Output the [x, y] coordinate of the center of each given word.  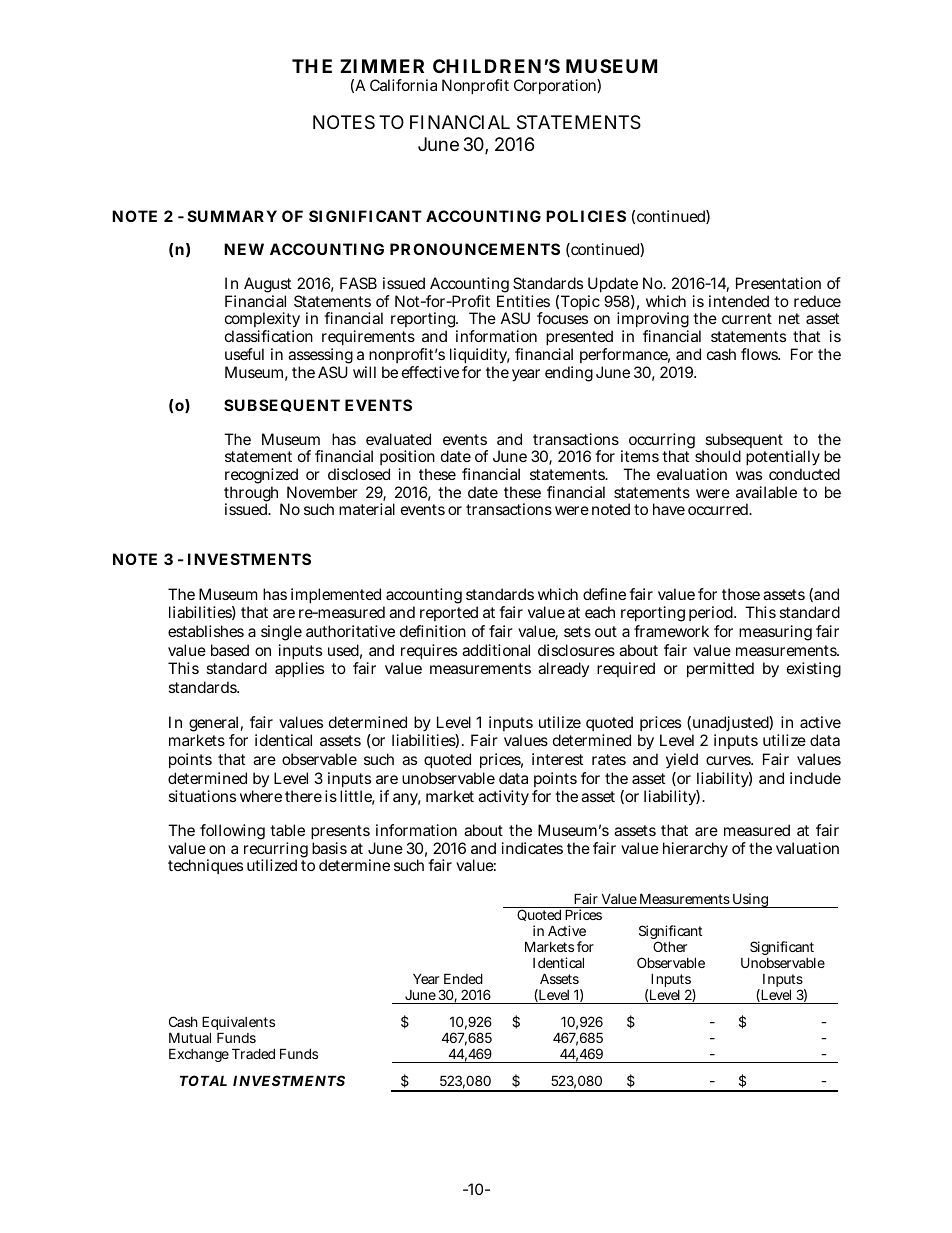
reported [449, 613]
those [741, 594]
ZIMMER [382, 66]
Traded [253, 1053]
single [281, 633]
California [403, 85]
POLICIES [586, 216]
